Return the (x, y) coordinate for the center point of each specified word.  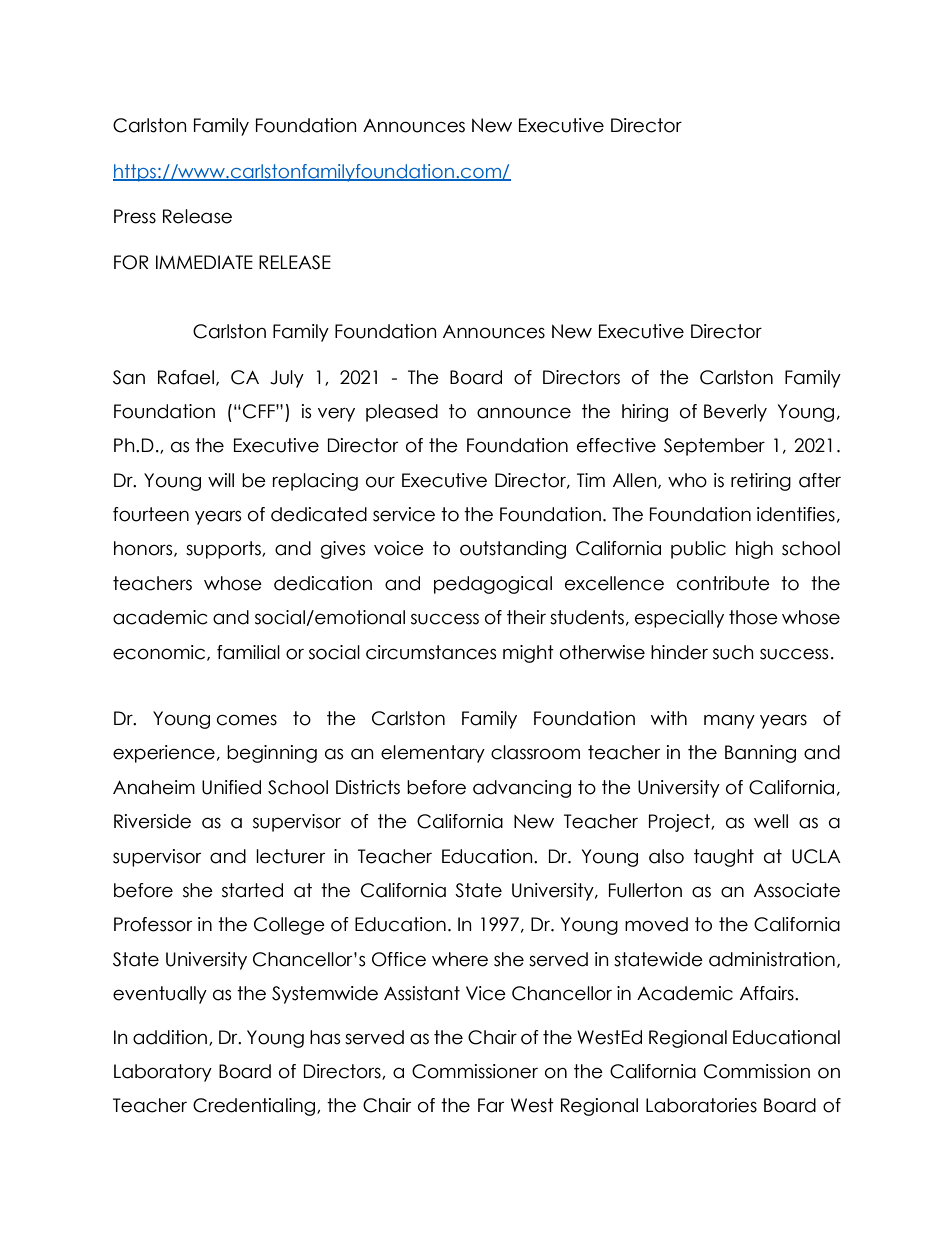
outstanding (513, 550)
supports (224, 550)
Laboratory (163, 1073)
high (754, 550)
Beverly (735, 413)
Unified (231, 787)
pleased (402, 413)
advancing (522, 789)
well (771, 821)
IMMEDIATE (204, 262)
